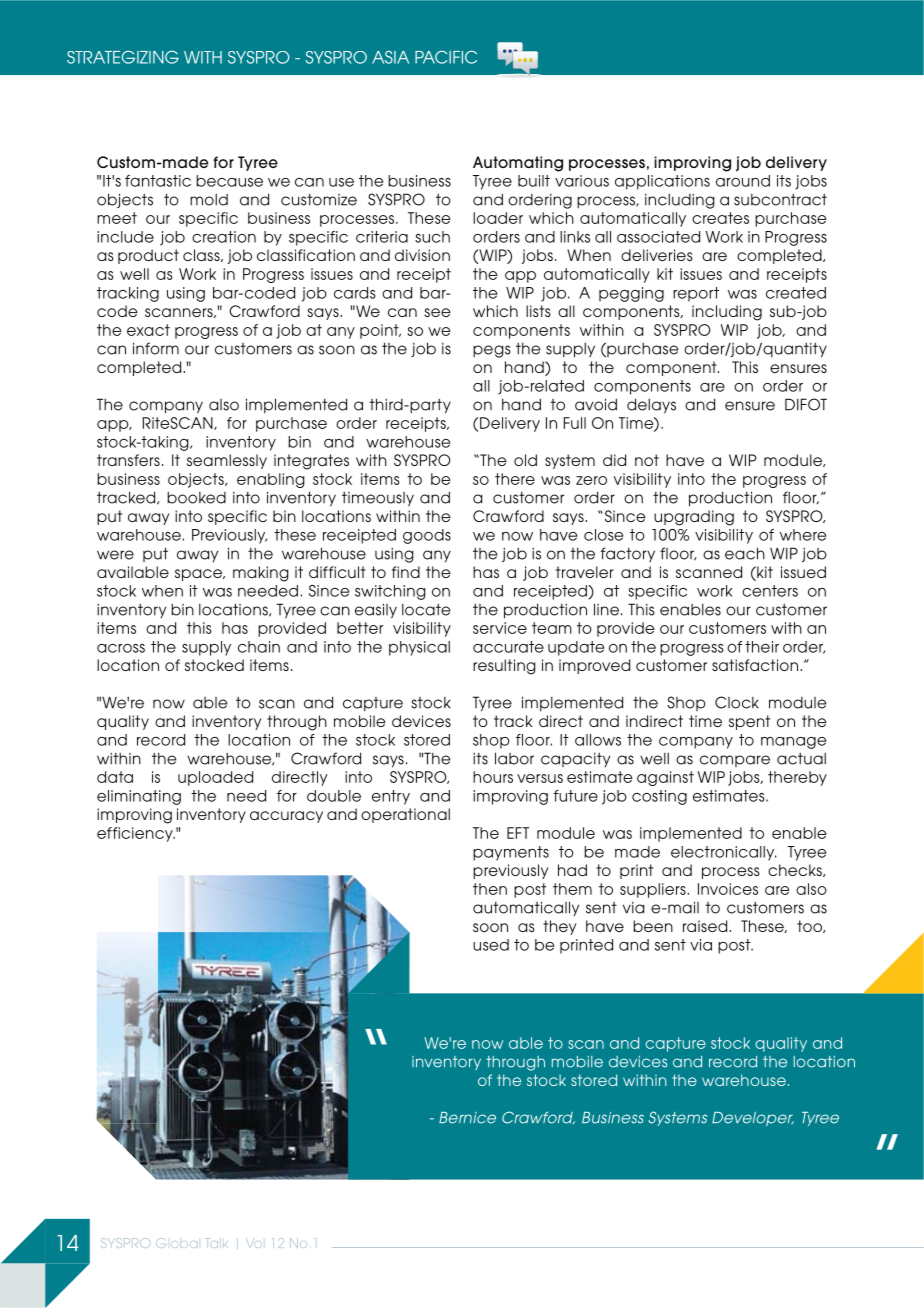  I want to click on used, so click(491, 945).
